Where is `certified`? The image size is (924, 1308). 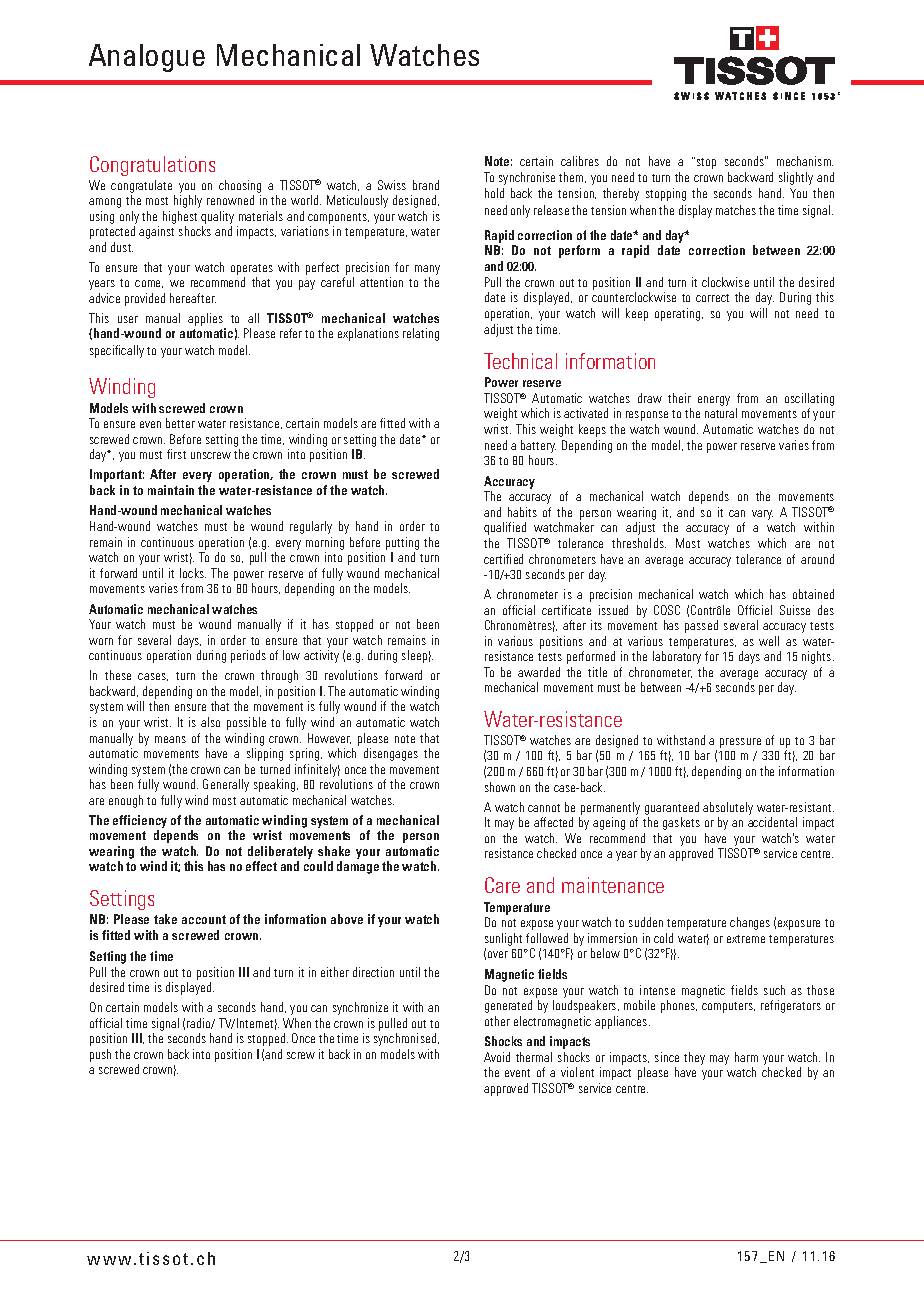
certified is located at coordinates (503, 559).
